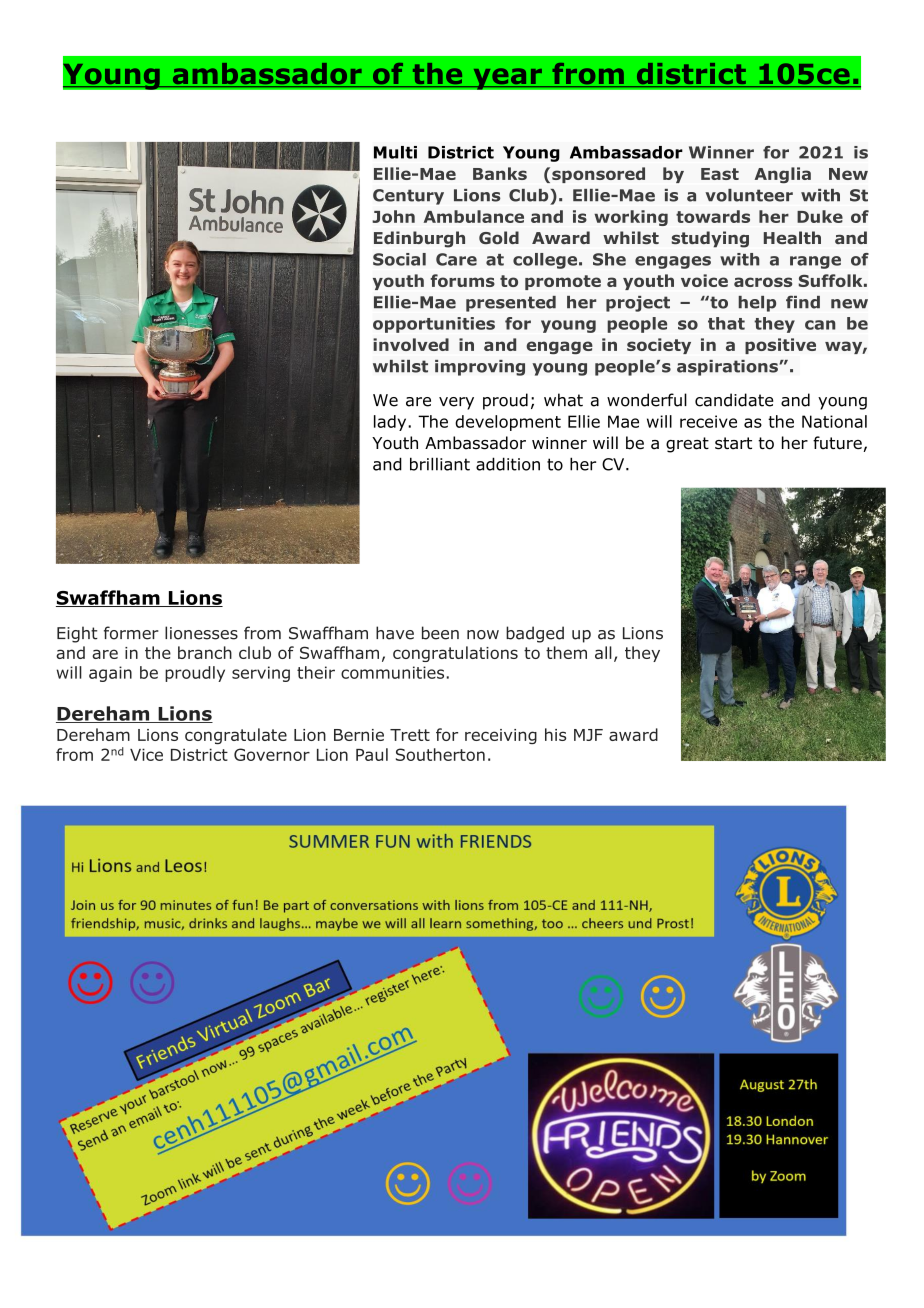 This screenshot has height=1308, width=924. I want to click on start, so click(733, 443).
